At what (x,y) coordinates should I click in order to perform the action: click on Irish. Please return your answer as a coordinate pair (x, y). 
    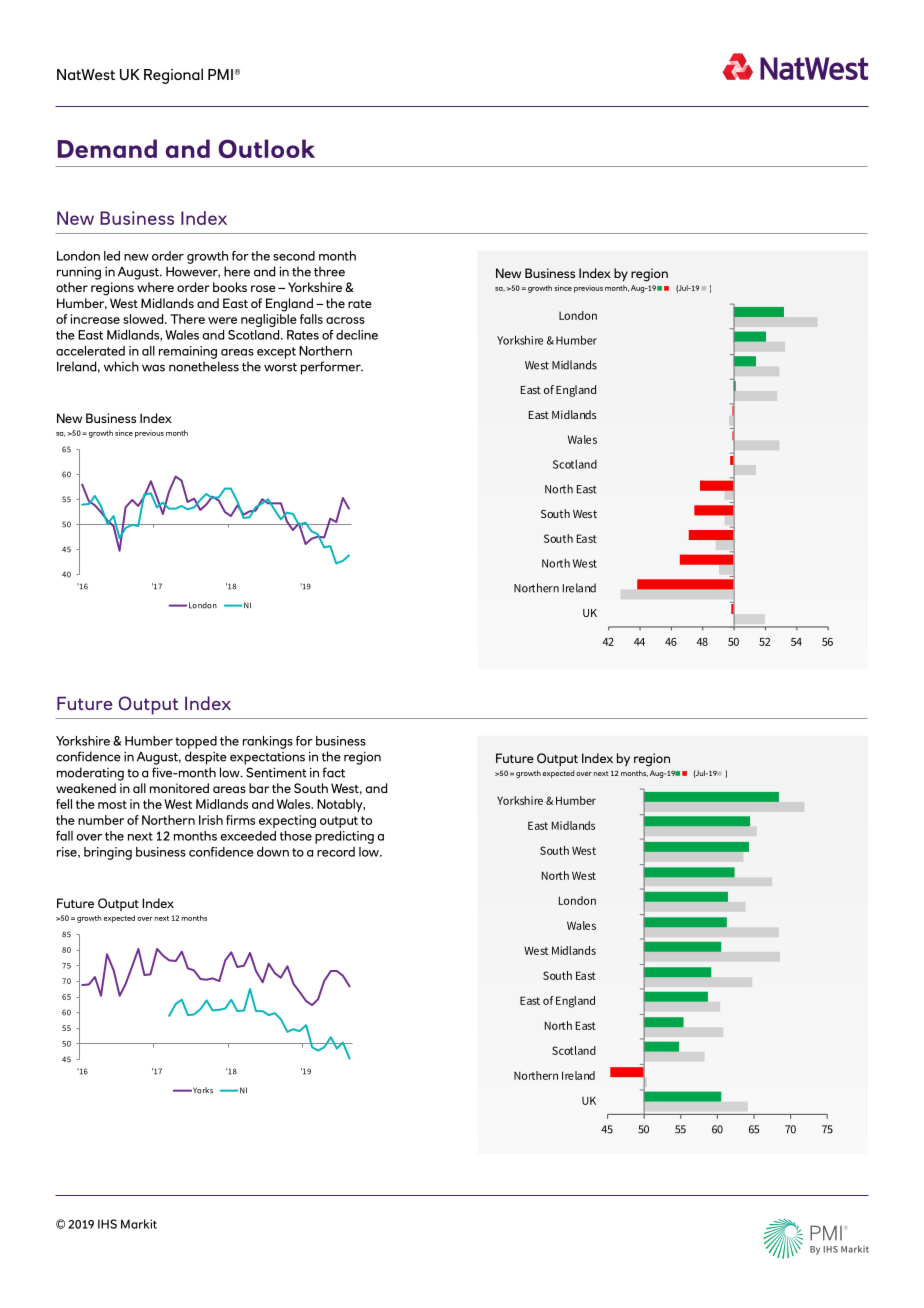
    Looking at the image, I should click on (211, 820).
